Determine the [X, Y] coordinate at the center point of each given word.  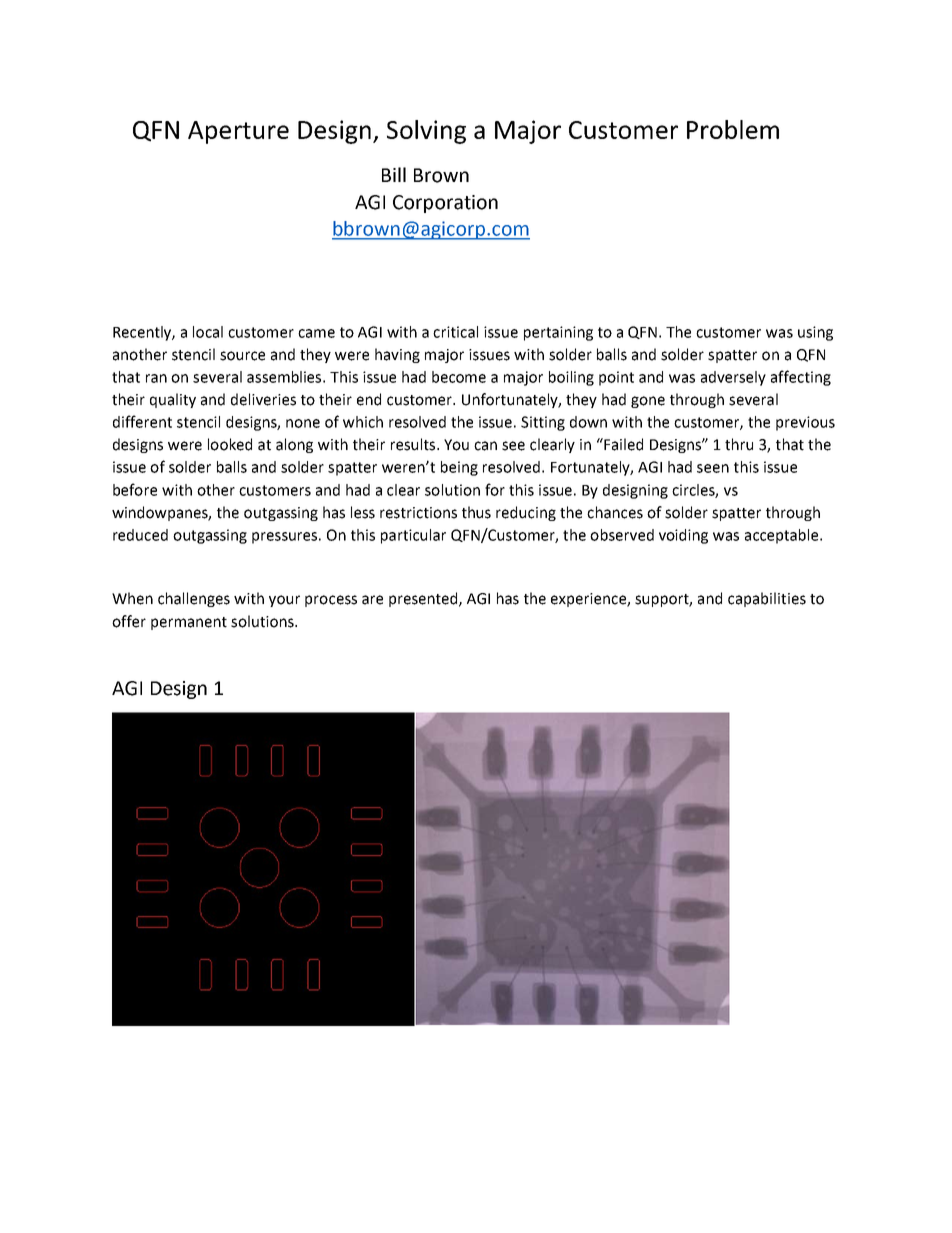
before [135, 489]
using [815, 333]
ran [156, 378]
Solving [426, 132]
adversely [733, 378]
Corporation [445, 204]
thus [476, 512]
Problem [733, 129]
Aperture [238, 132]
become [459, 377]
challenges [194, 599]
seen [713, 468]
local [208, 332]
